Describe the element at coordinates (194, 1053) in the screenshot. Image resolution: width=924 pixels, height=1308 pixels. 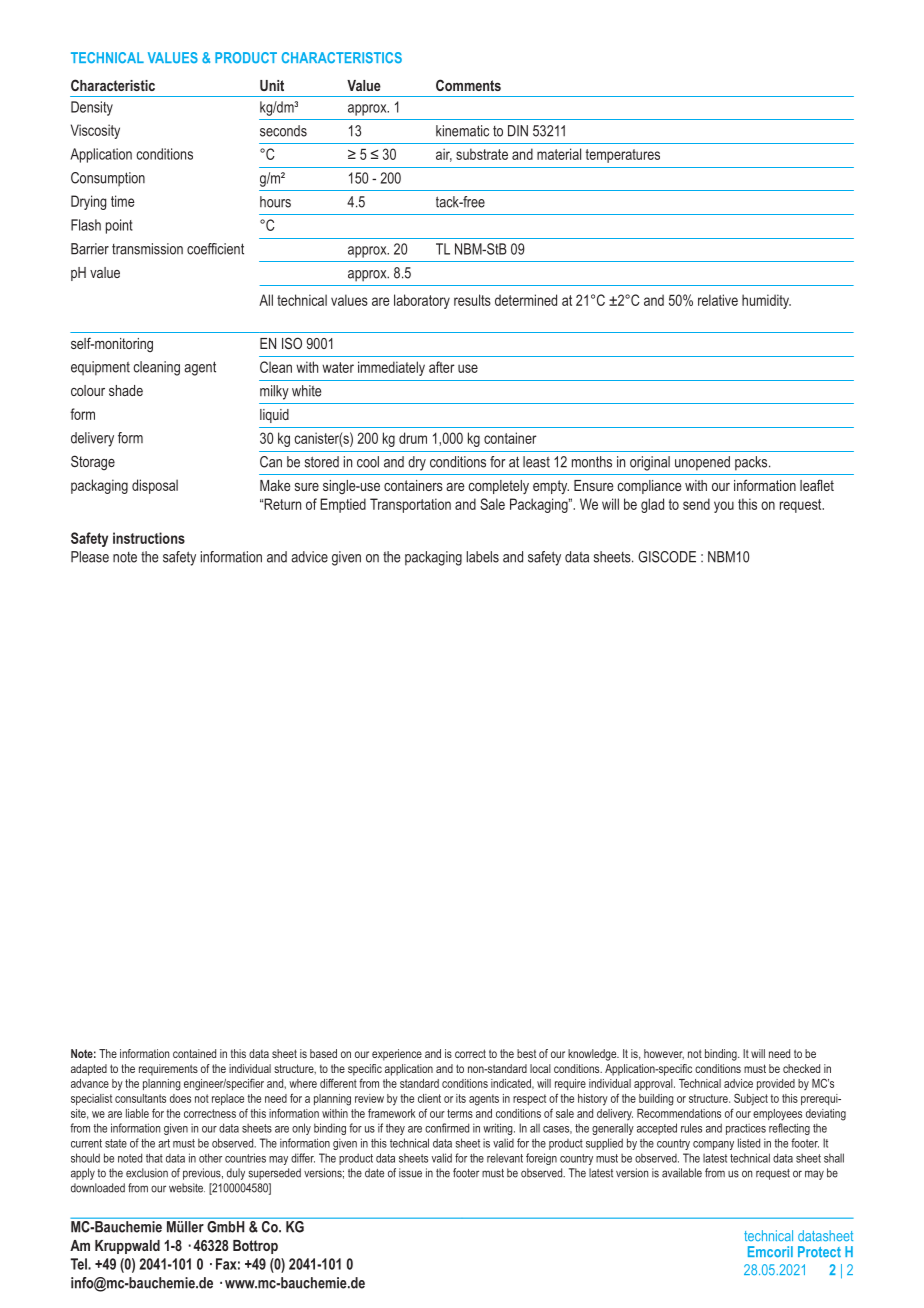
I see `contained` at that location.
